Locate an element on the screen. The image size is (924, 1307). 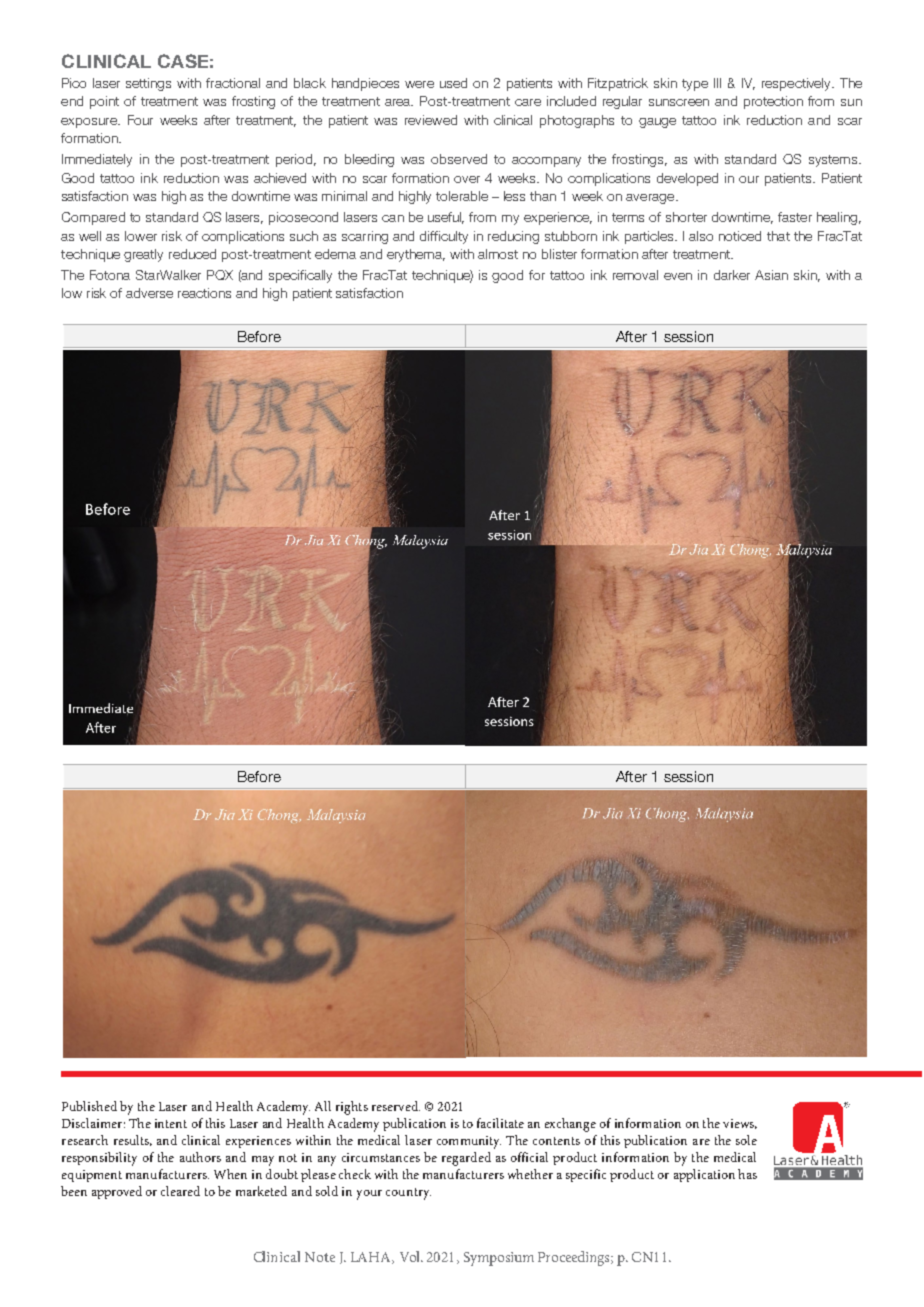
protection is located at coordinates (773, 102).
